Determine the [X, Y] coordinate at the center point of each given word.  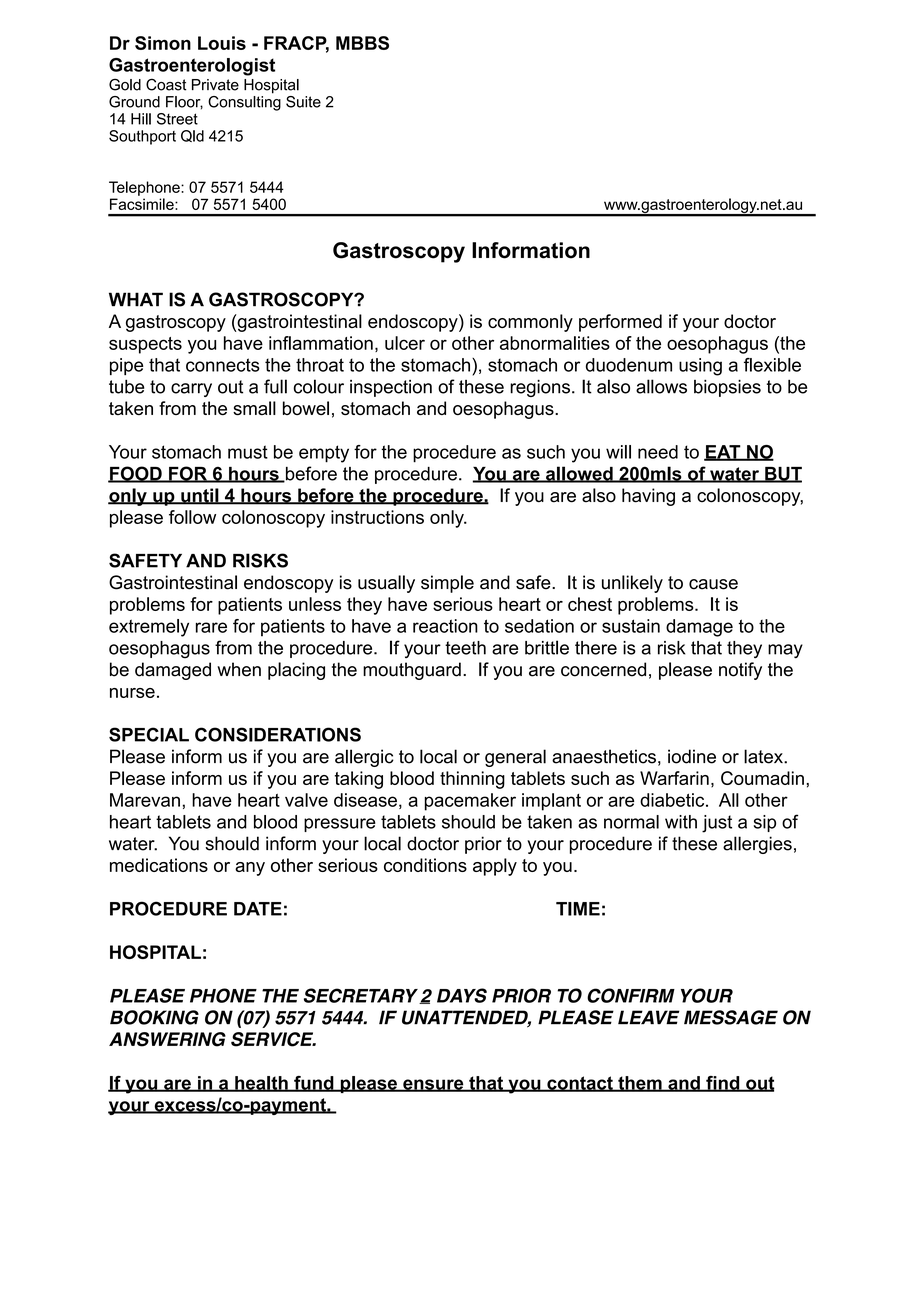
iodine [692, 756]
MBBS [362, 43]
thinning [472, 780]
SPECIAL [149, 734]
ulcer [405, 343]
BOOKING [154, 1017]
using [700, 367]
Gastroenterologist [192, 67]
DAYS [462, 995]
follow [192, 517]
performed [620, 323]
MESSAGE [731, 1017]
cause [713, 584]
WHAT [136, 299]
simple [447, 584]
